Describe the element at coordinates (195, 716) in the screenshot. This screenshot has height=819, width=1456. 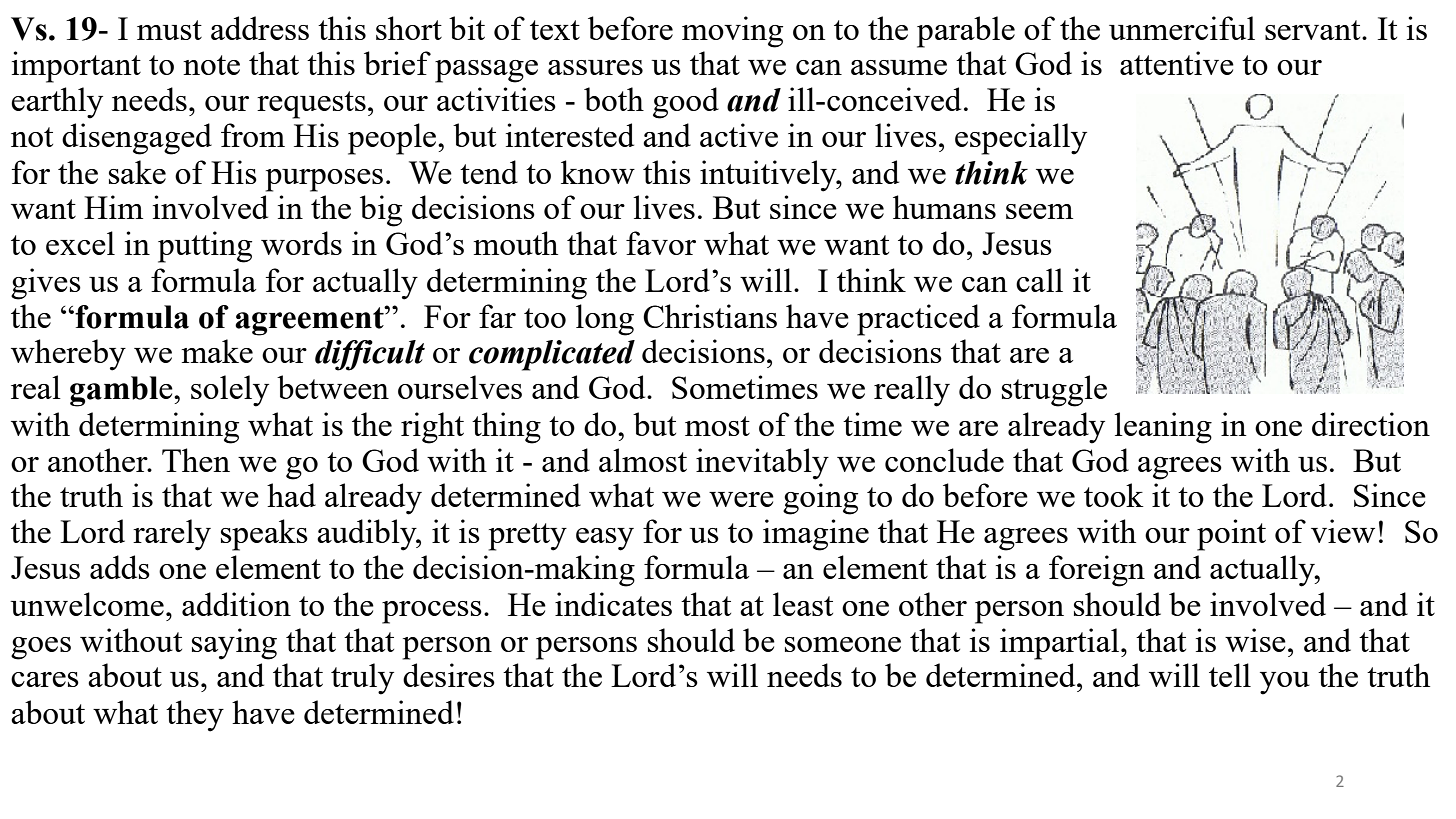
I see `they` at that location.
